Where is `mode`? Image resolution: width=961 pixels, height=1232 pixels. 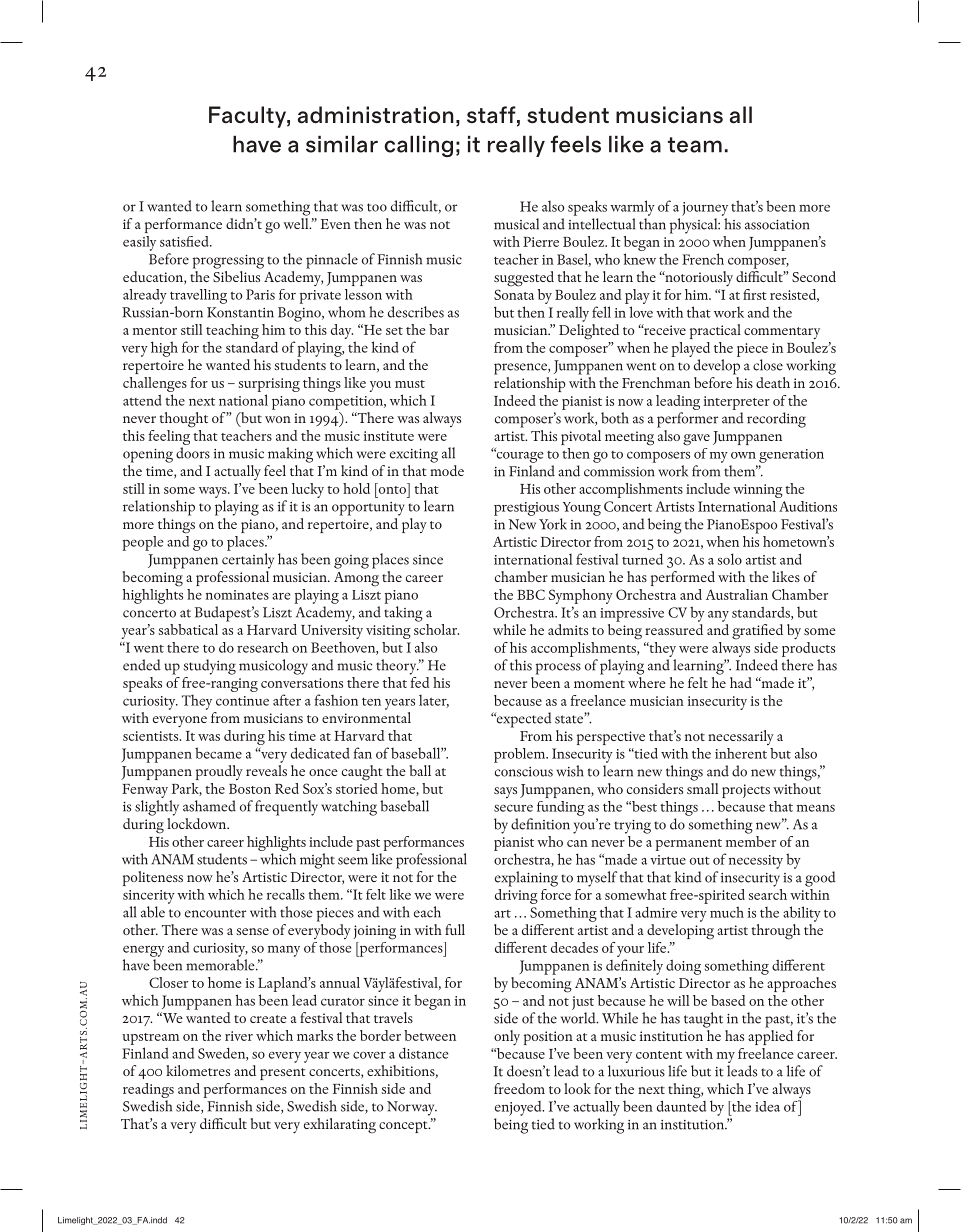 mode is located at coordinates (447, 470).
